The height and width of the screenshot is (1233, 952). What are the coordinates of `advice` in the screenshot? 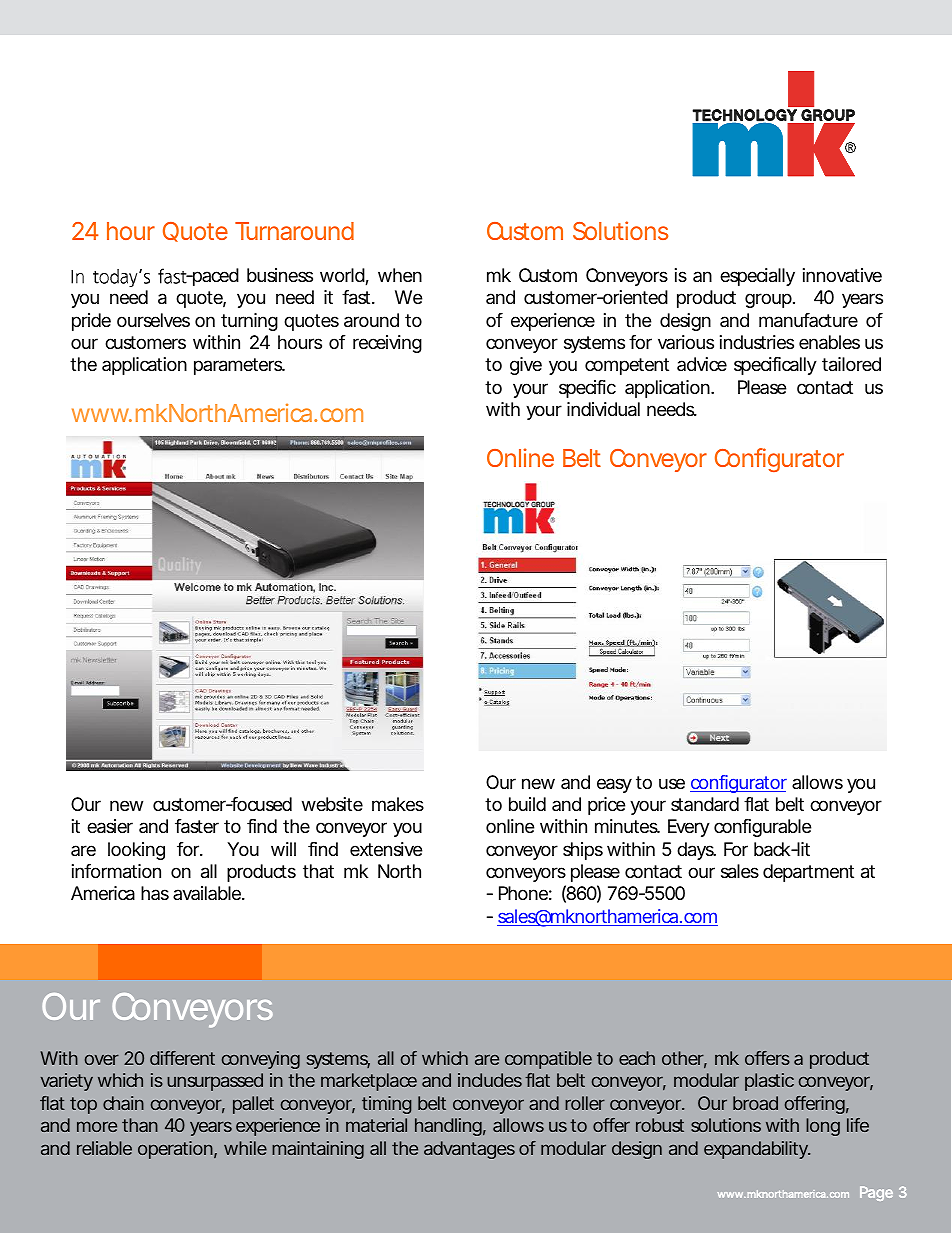 It's located at (702, 364).
